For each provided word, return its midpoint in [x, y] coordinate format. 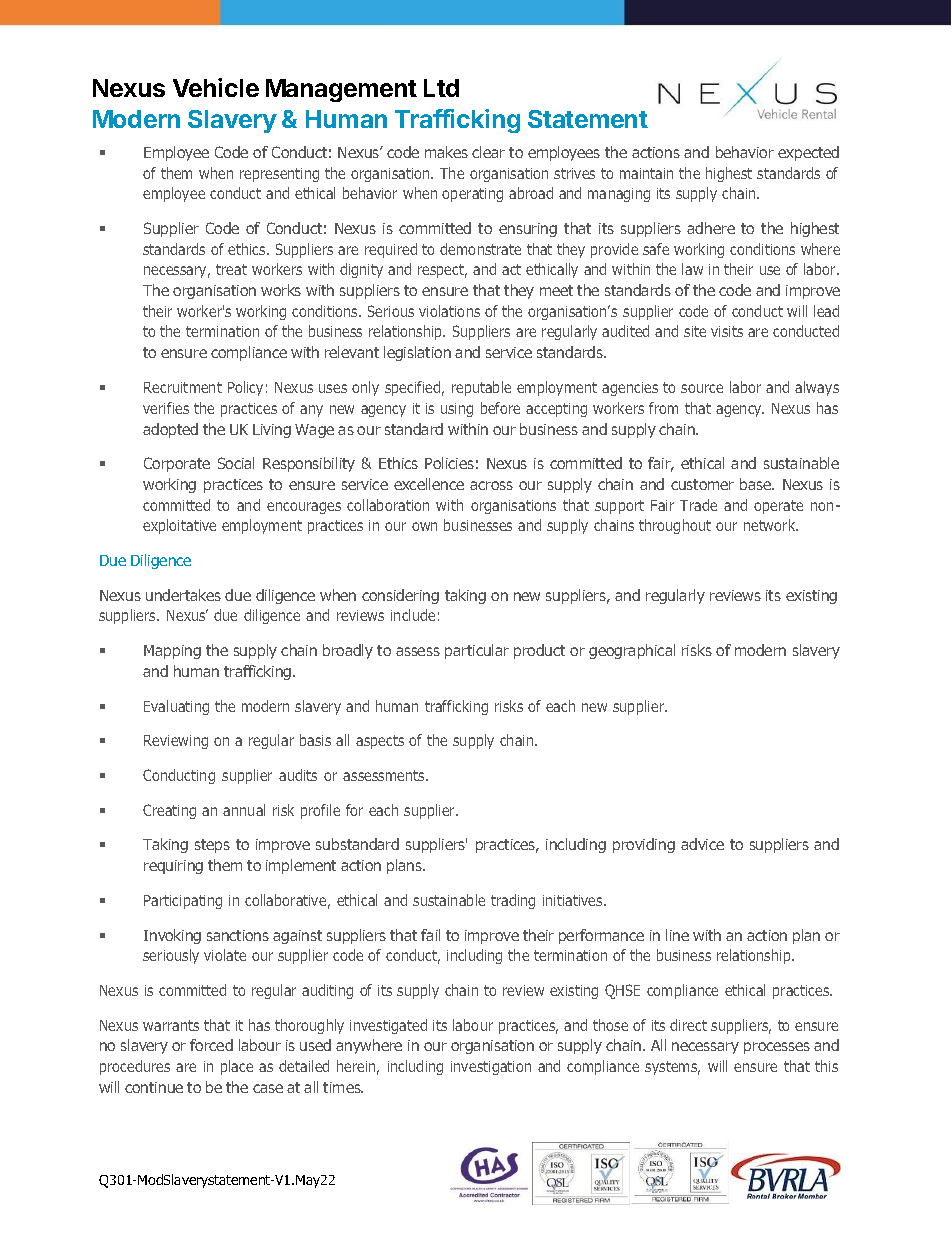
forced [211, 1045]
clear [488, 152]
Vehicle [216, 87]
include [413, 615]
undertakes [183, 595]
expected [808, 153]
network [771, 525]
